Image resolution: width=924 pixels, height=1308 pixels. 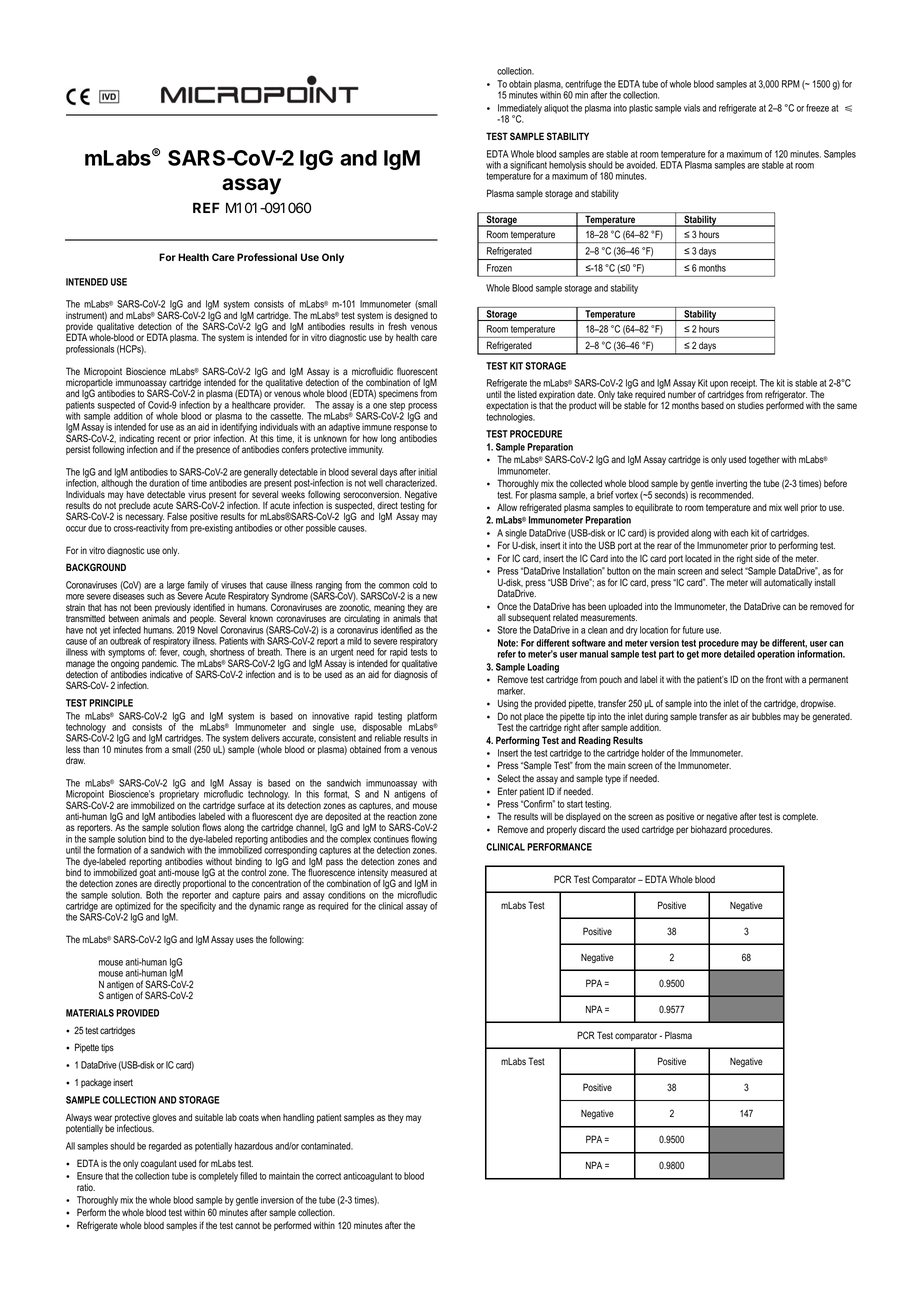 I want to click on flows, so click(x=211, y=827).
